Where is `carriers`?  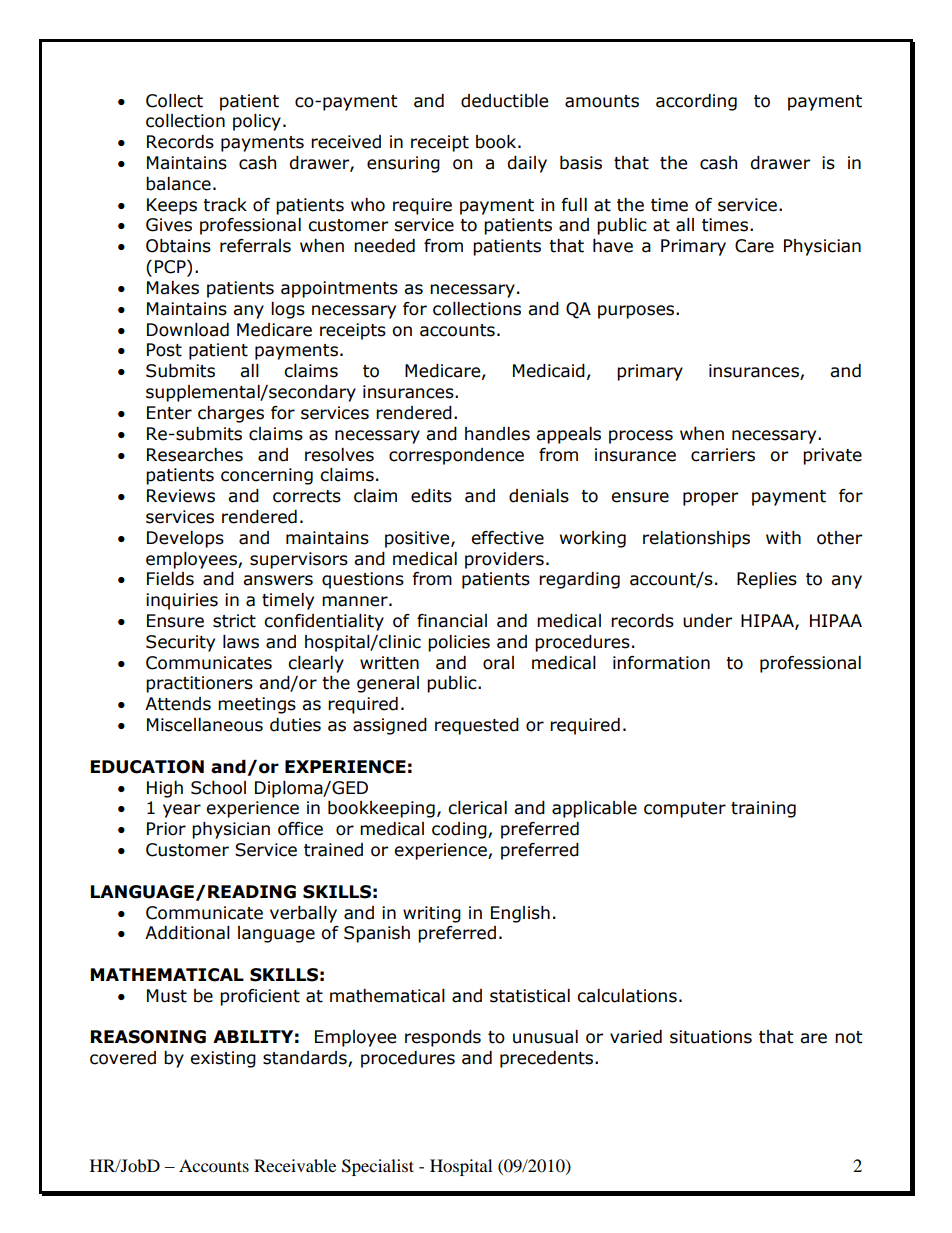 carriers is located at coordinates (723, 455).
